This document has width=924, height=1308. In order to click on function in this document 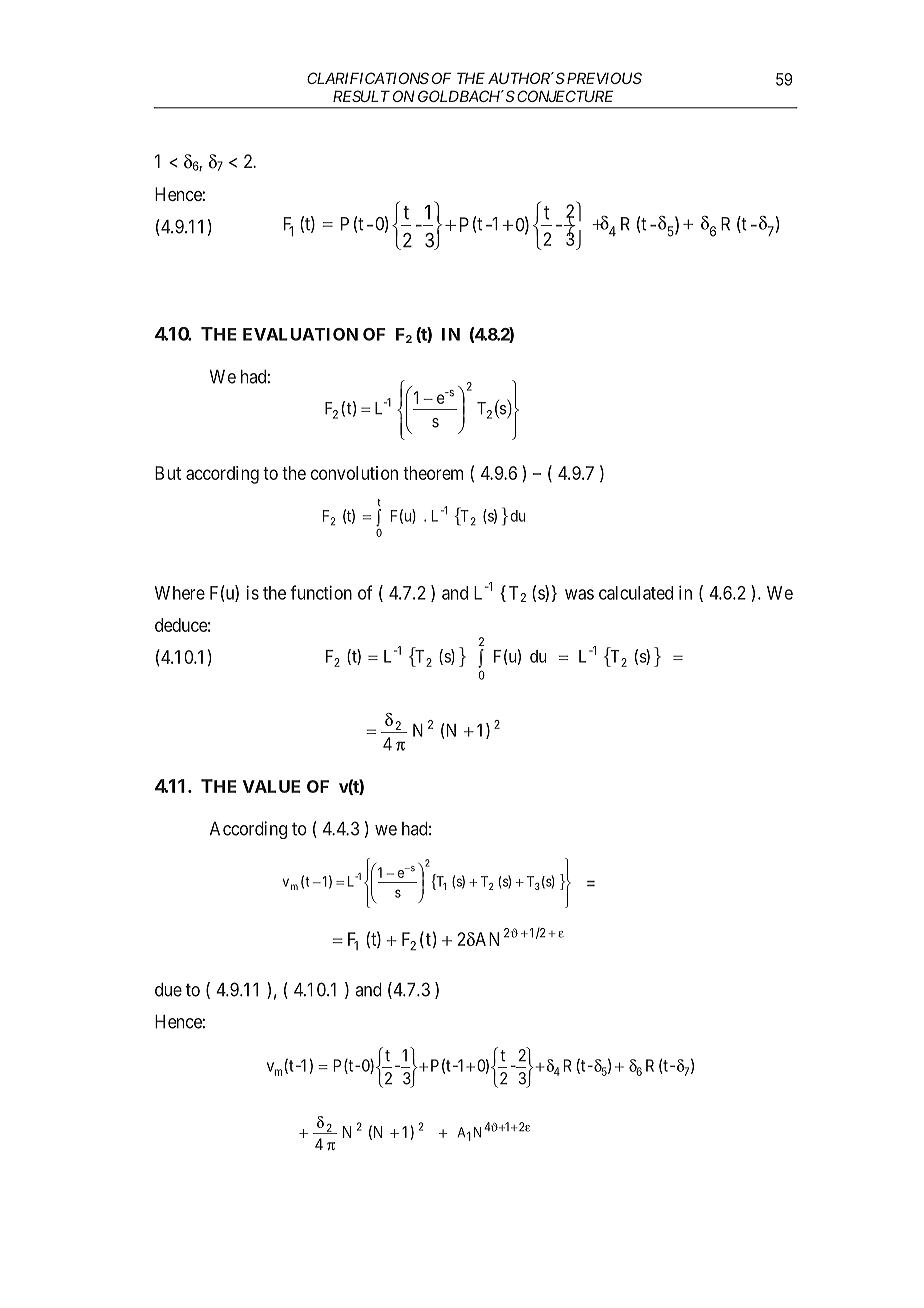, I will do `click(321, 592)`.
